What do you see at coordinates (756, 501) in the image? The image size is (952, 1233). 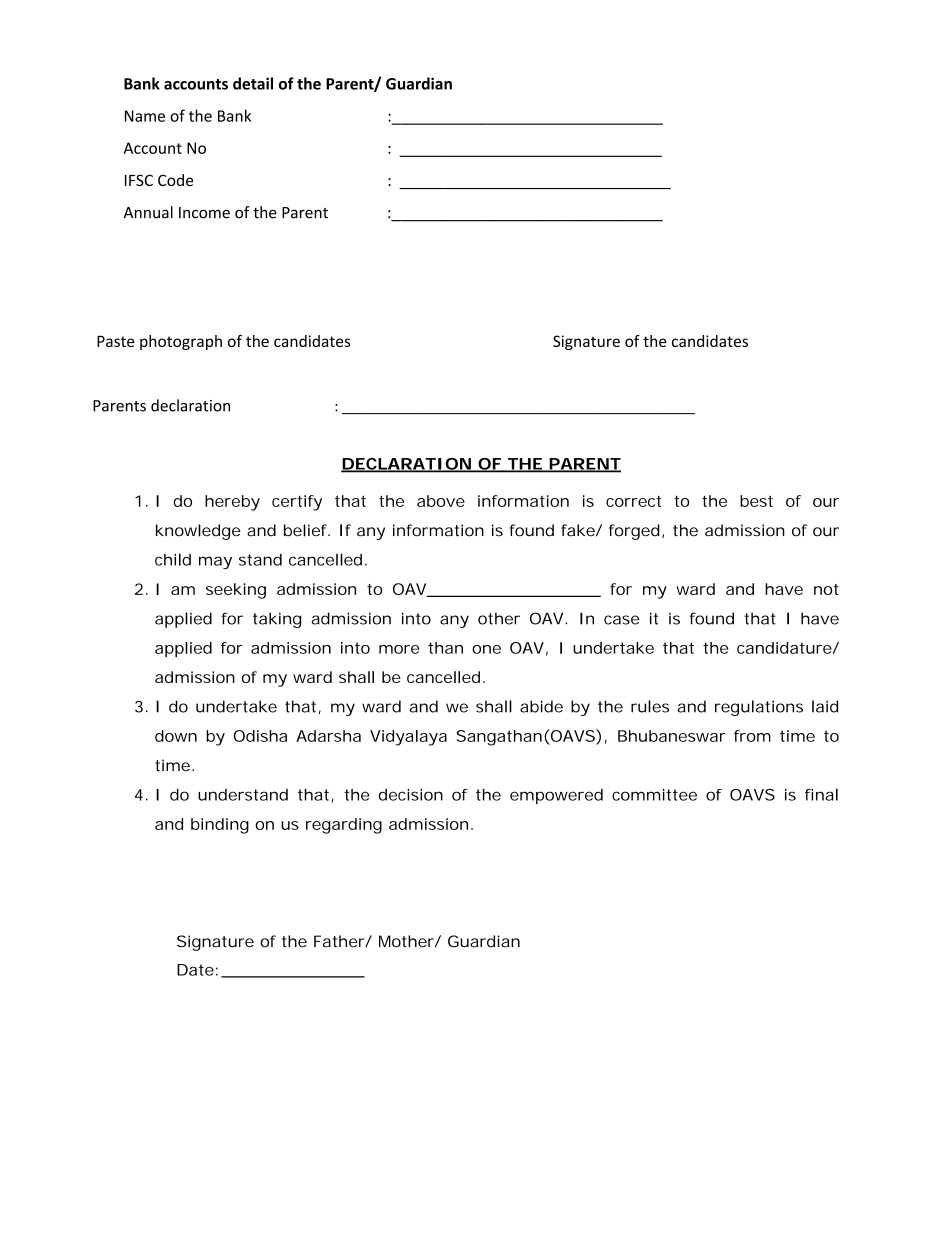 I see `best` at bounding box center [756, 501].
